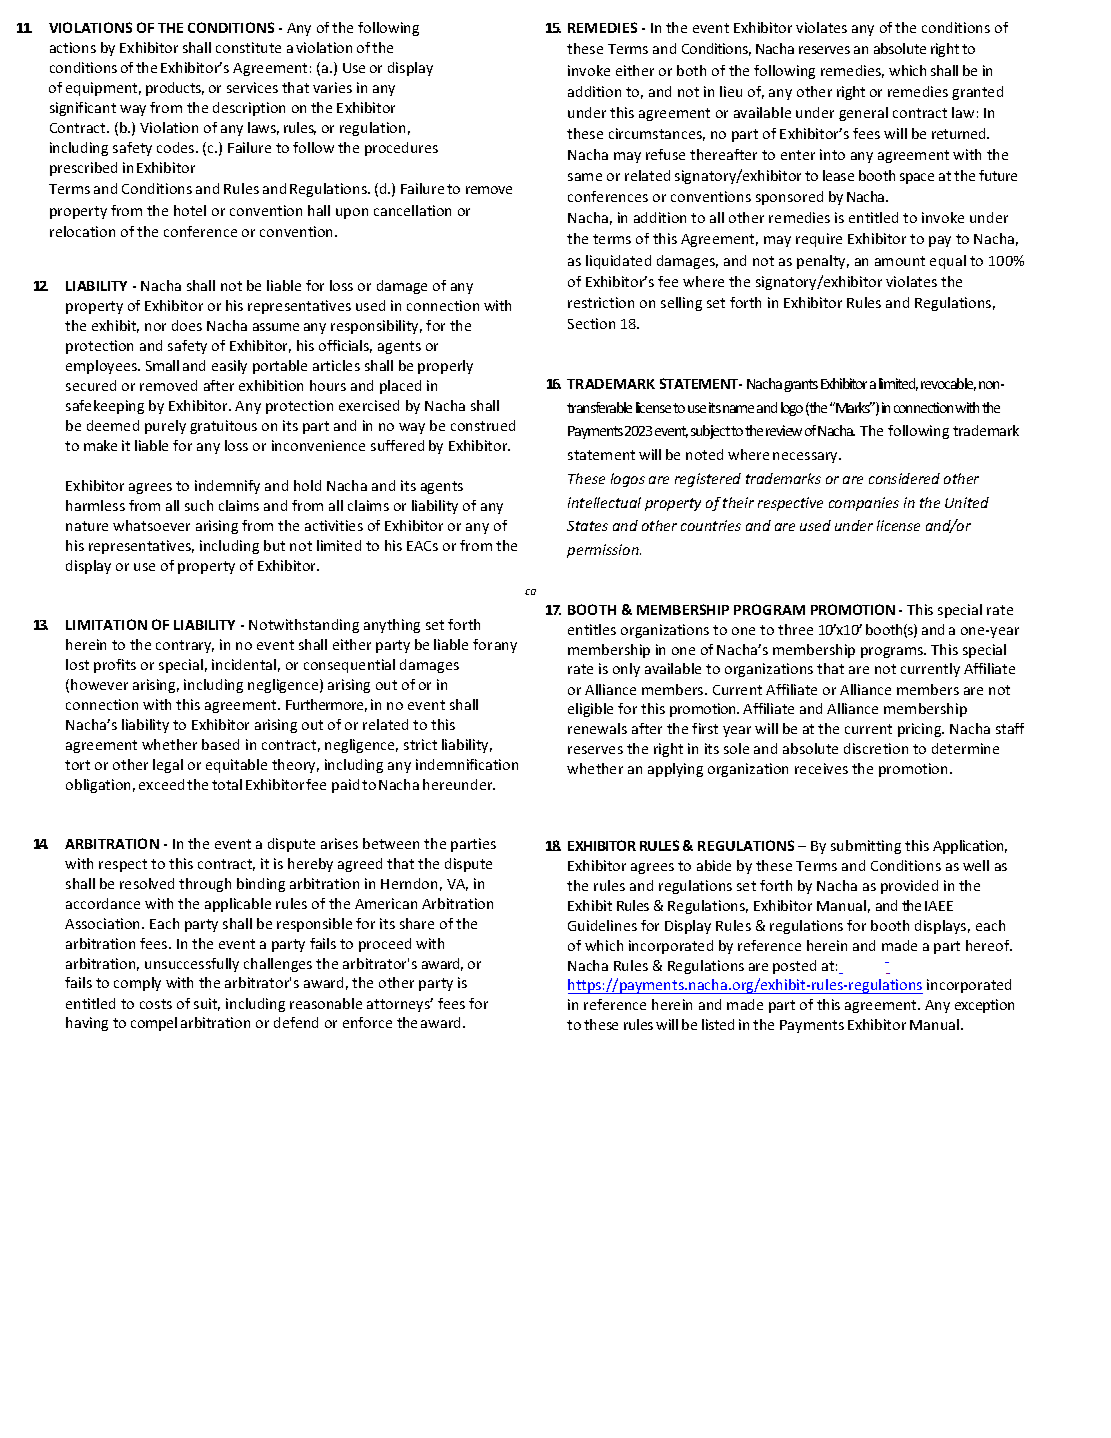 The width and height of the image is (1111, 1438). What do you see at coordinates (207, 1004) in the image?
I see `suit` at bounding box center [207, 1004].
